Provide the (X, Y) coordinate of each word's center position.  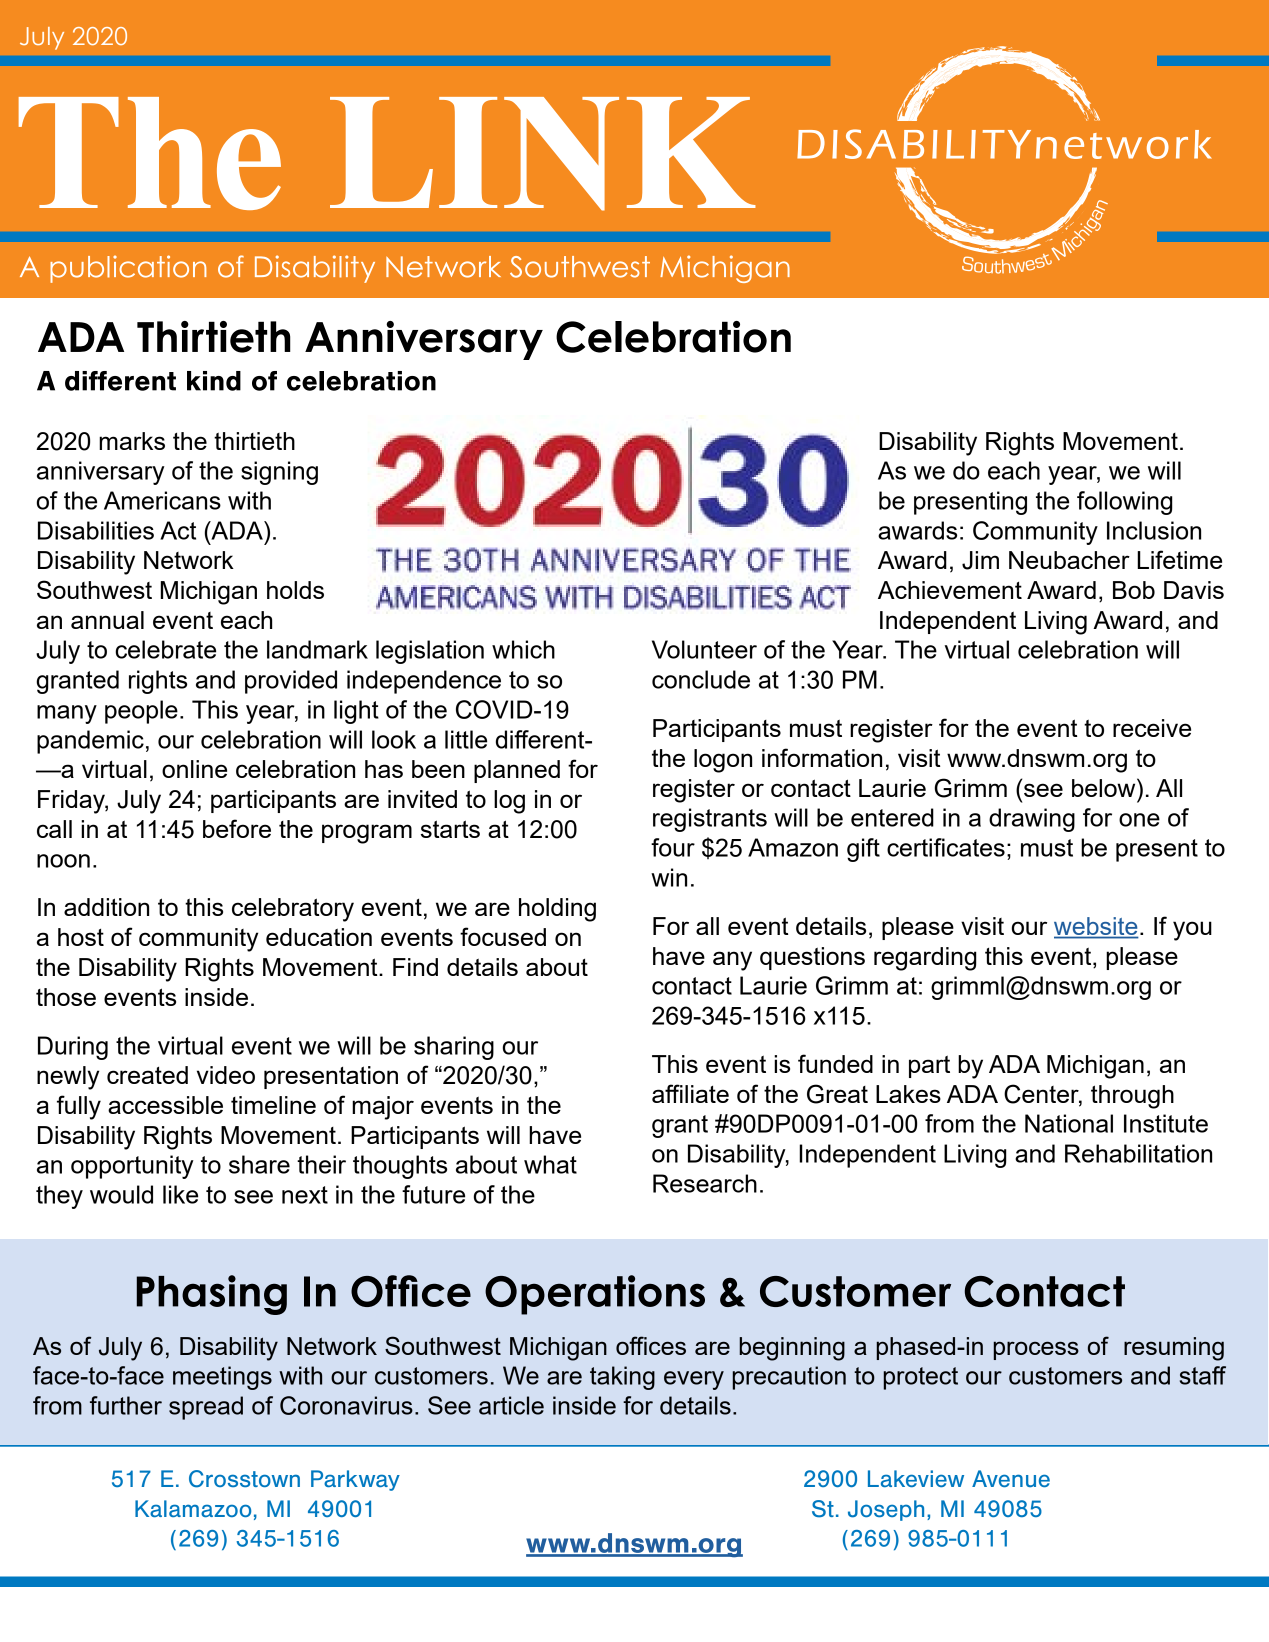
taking (622, 1378)
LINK (543, 154)
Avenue (1011, 1478)
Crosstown (244, 1479)
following (1125, 503)
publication (128, 269)
